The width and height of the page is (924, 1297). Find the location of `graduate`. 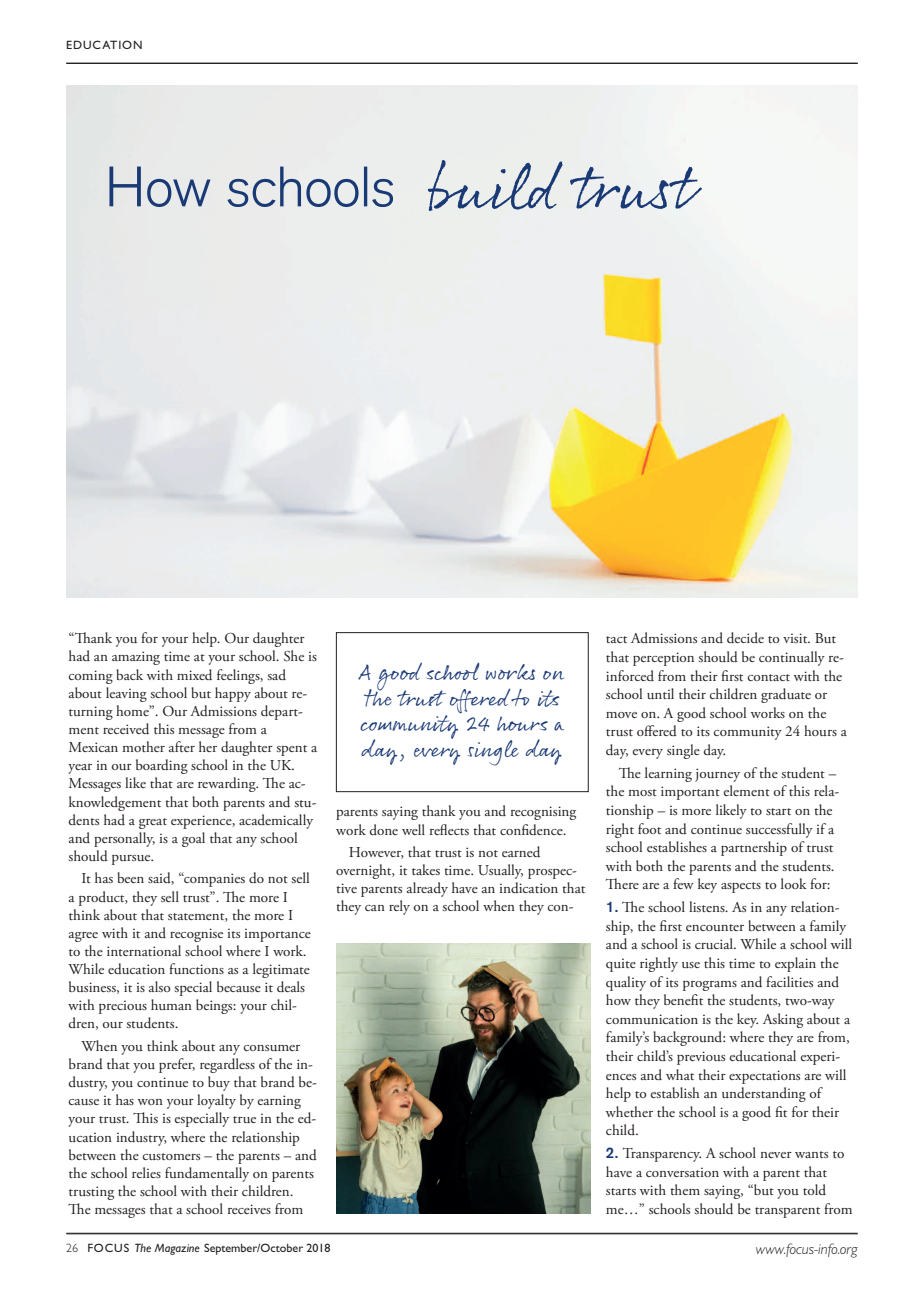

graduate is located at coordinates (786, 695).
